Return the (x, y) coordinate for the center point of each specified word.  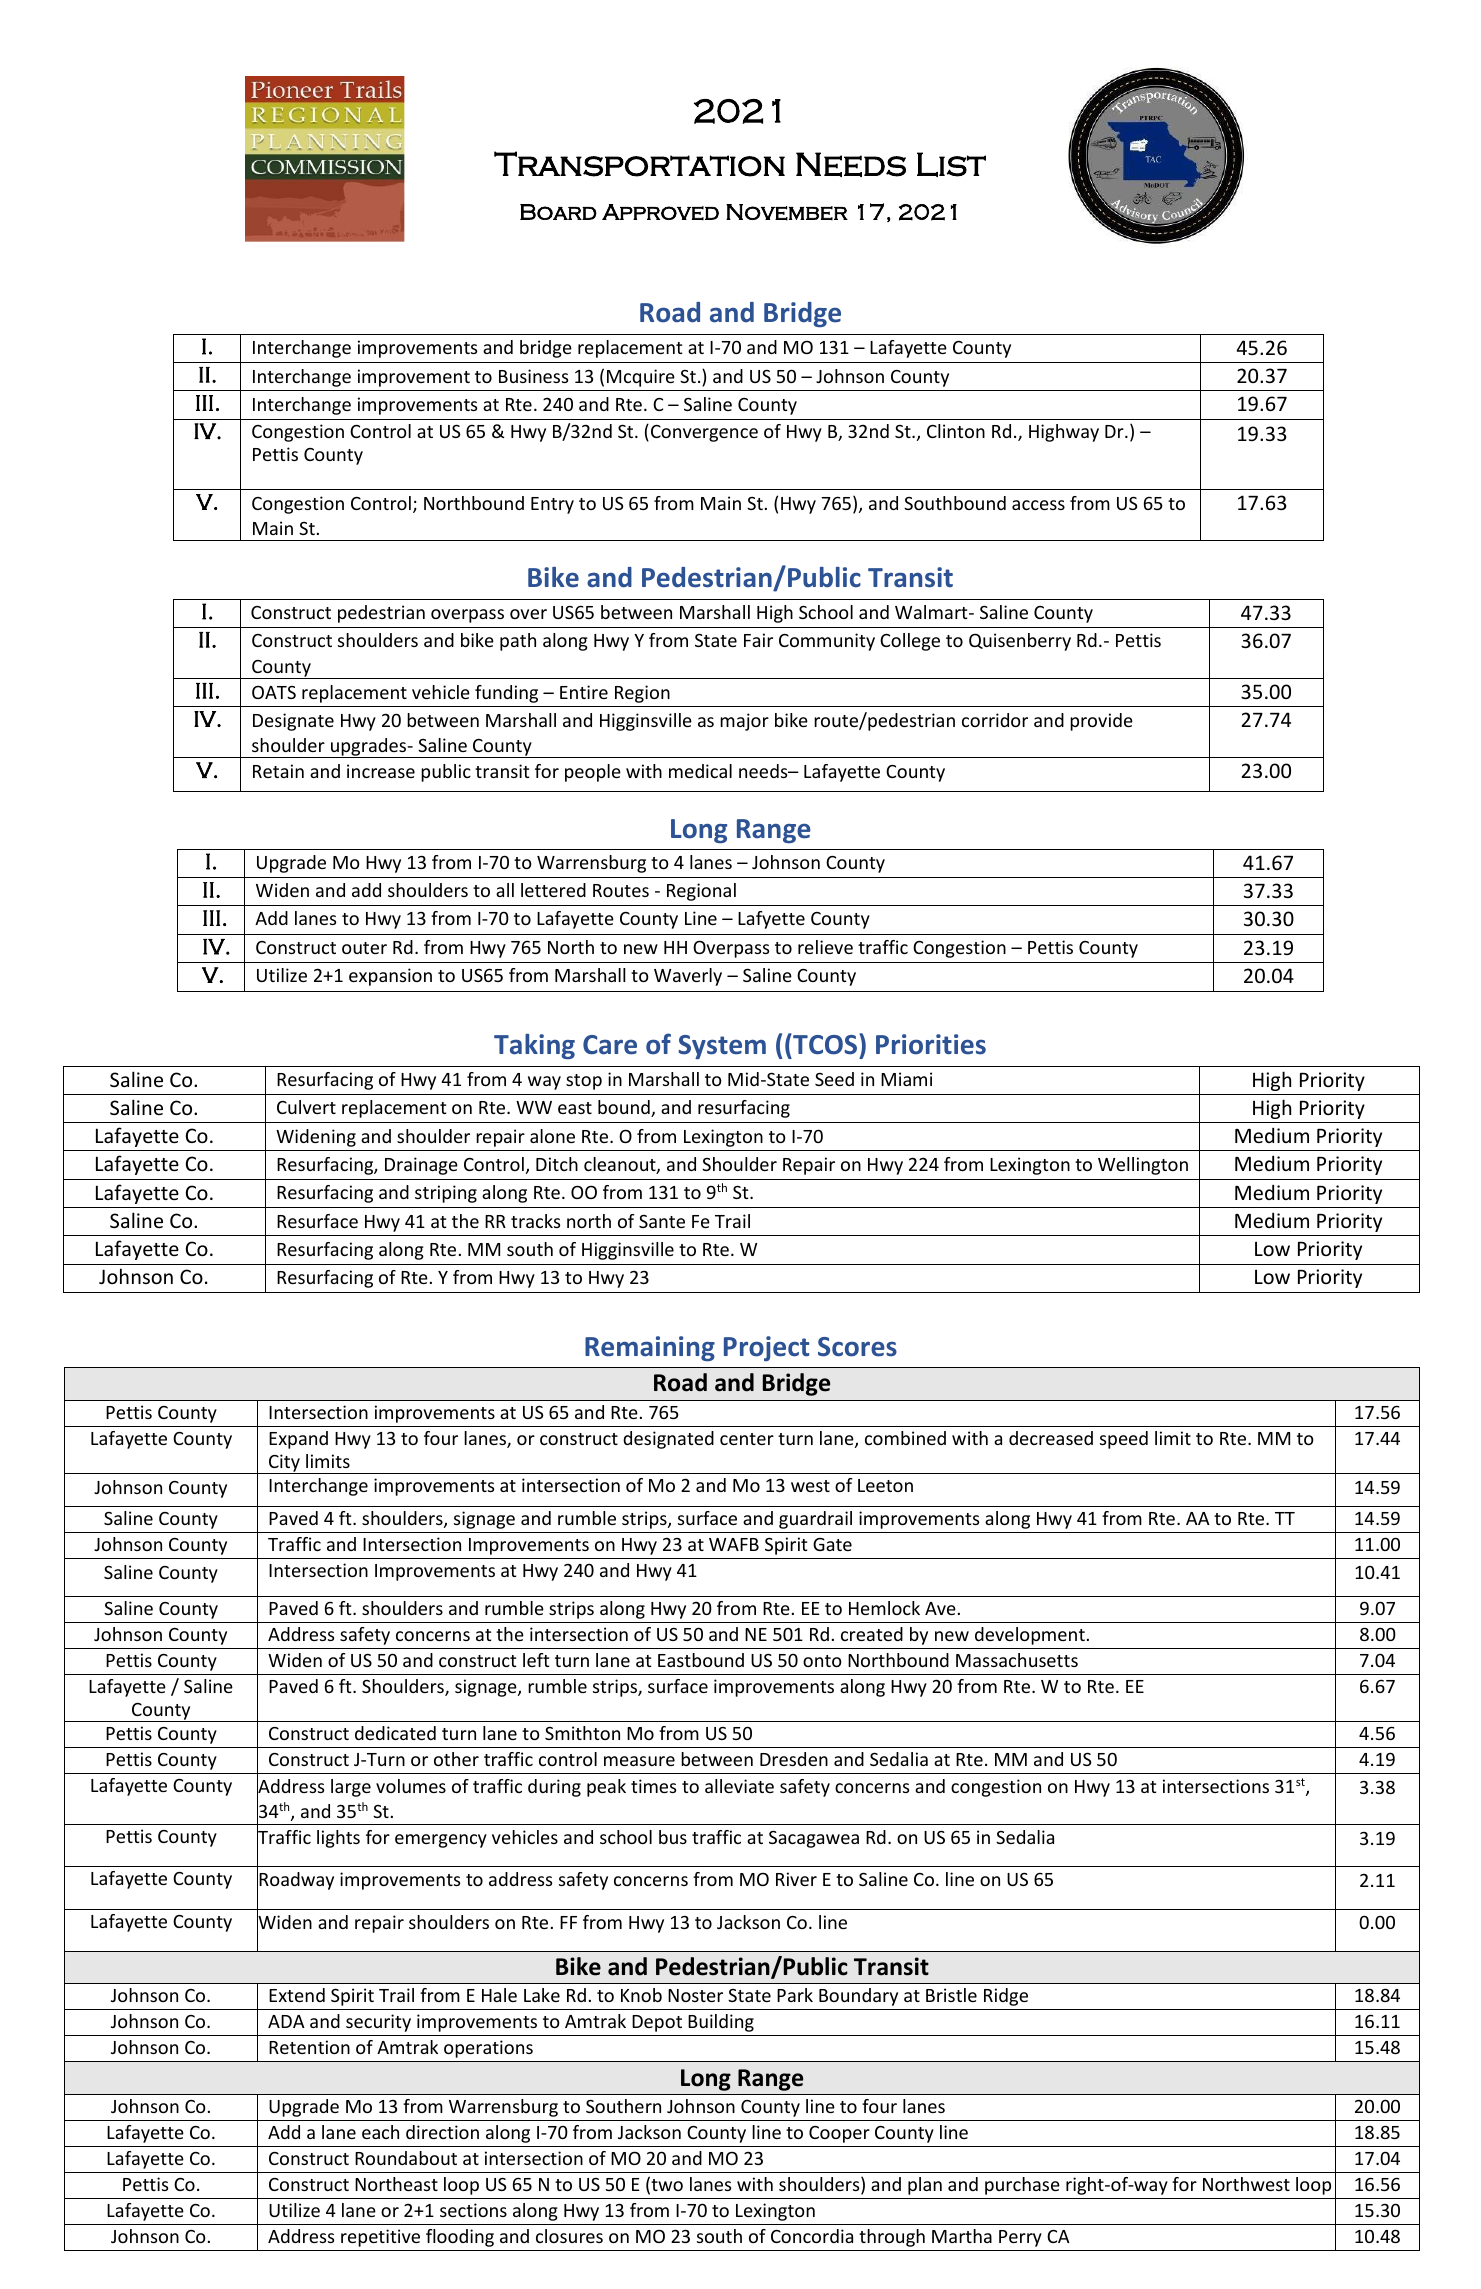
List (951, 164)
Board (558, 212)
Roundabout (406, 2158)
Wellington (1143, 1166)
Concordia (812, 2236)
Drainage (421, 1166)
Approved (660, 212)
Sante (662, 1221)
